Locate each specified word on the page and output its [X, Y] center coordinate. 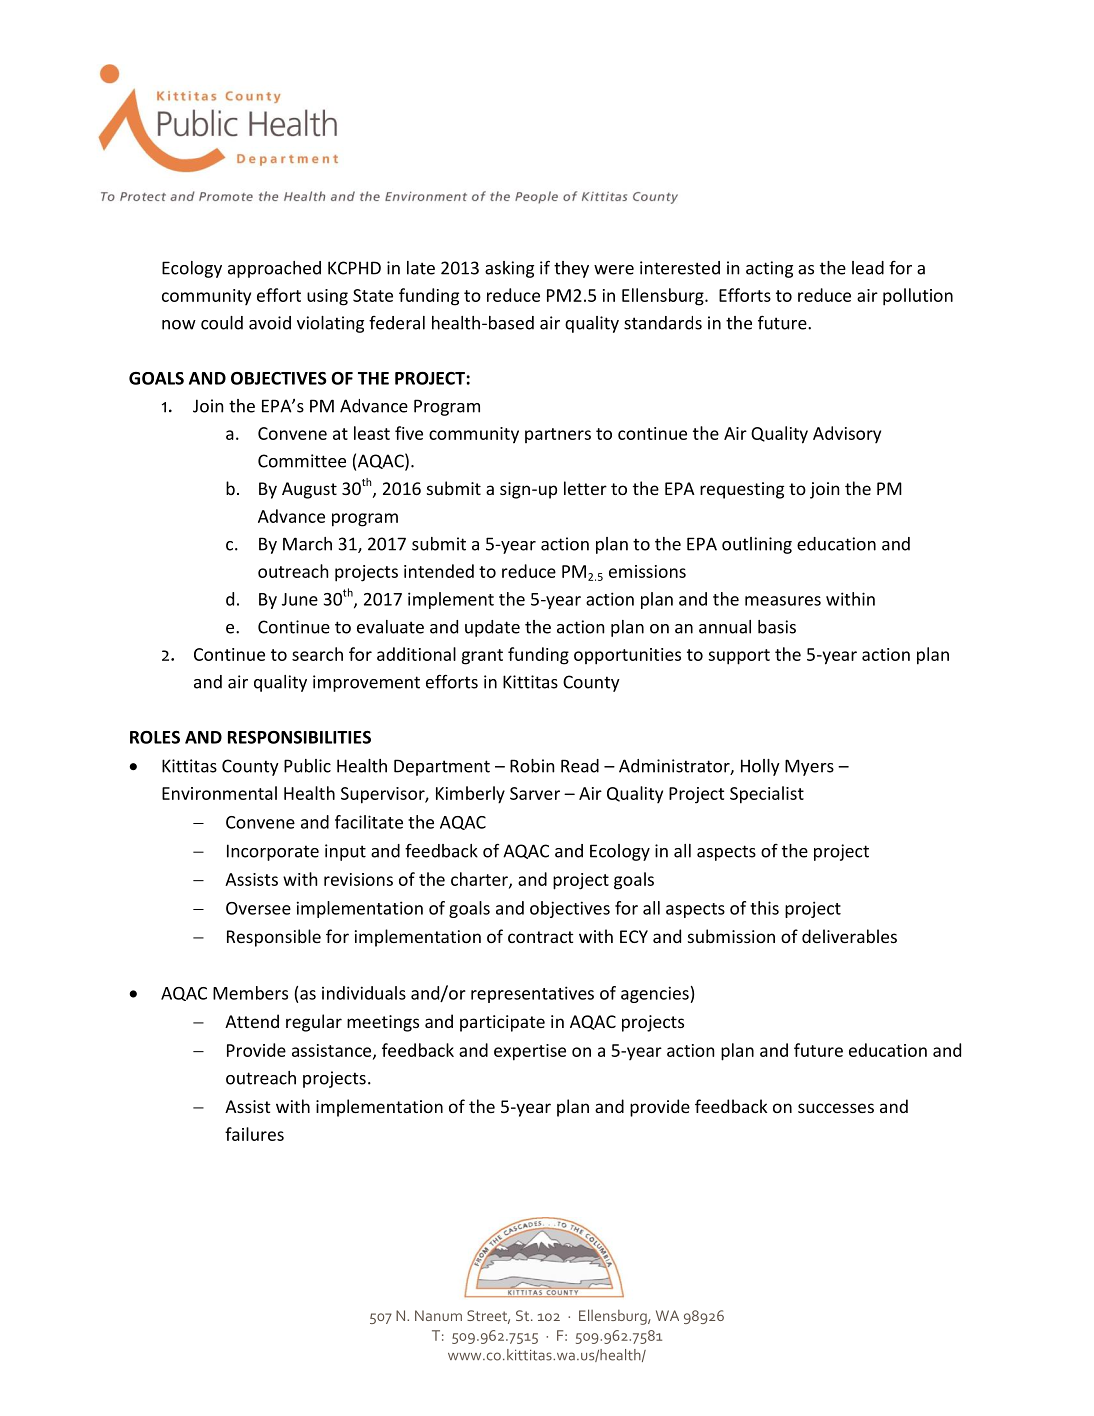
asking [509, 269]
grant [482, 657]
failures [254, 1134]
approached [274, 269]
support [739, 657]
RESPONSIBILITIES [299, 737]
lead [868, 268]
